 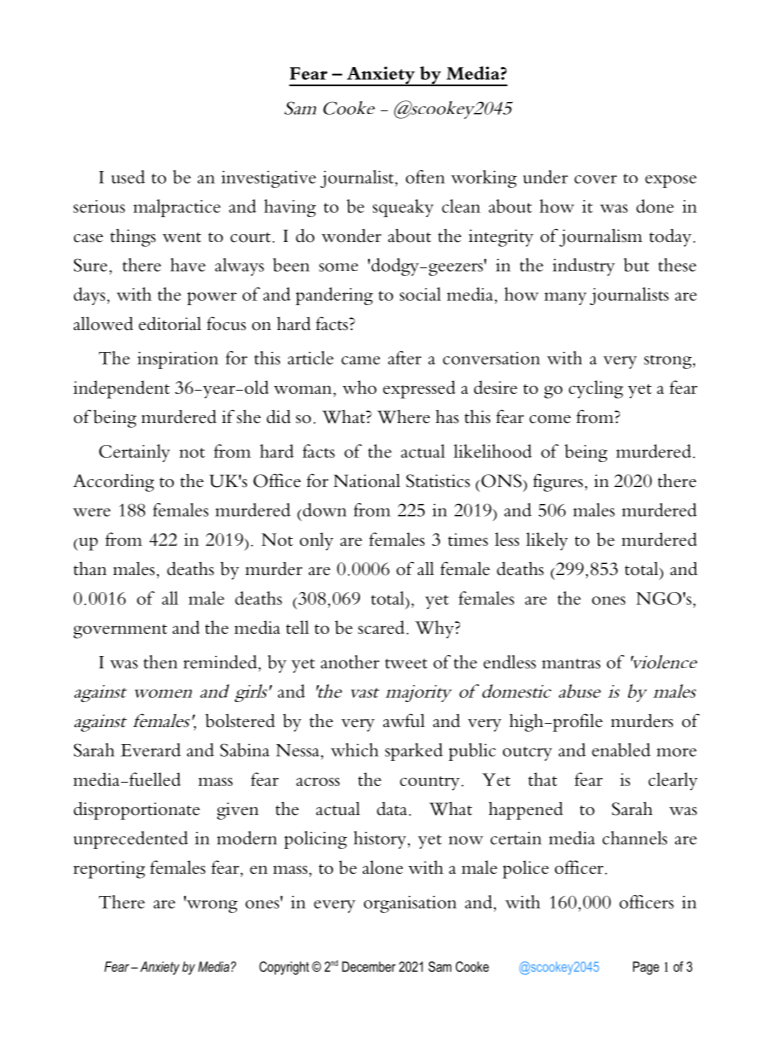 What do you see at coordinates (595, 179) in the screenshot?
I see `cover` at bounding box center [595, 179].
